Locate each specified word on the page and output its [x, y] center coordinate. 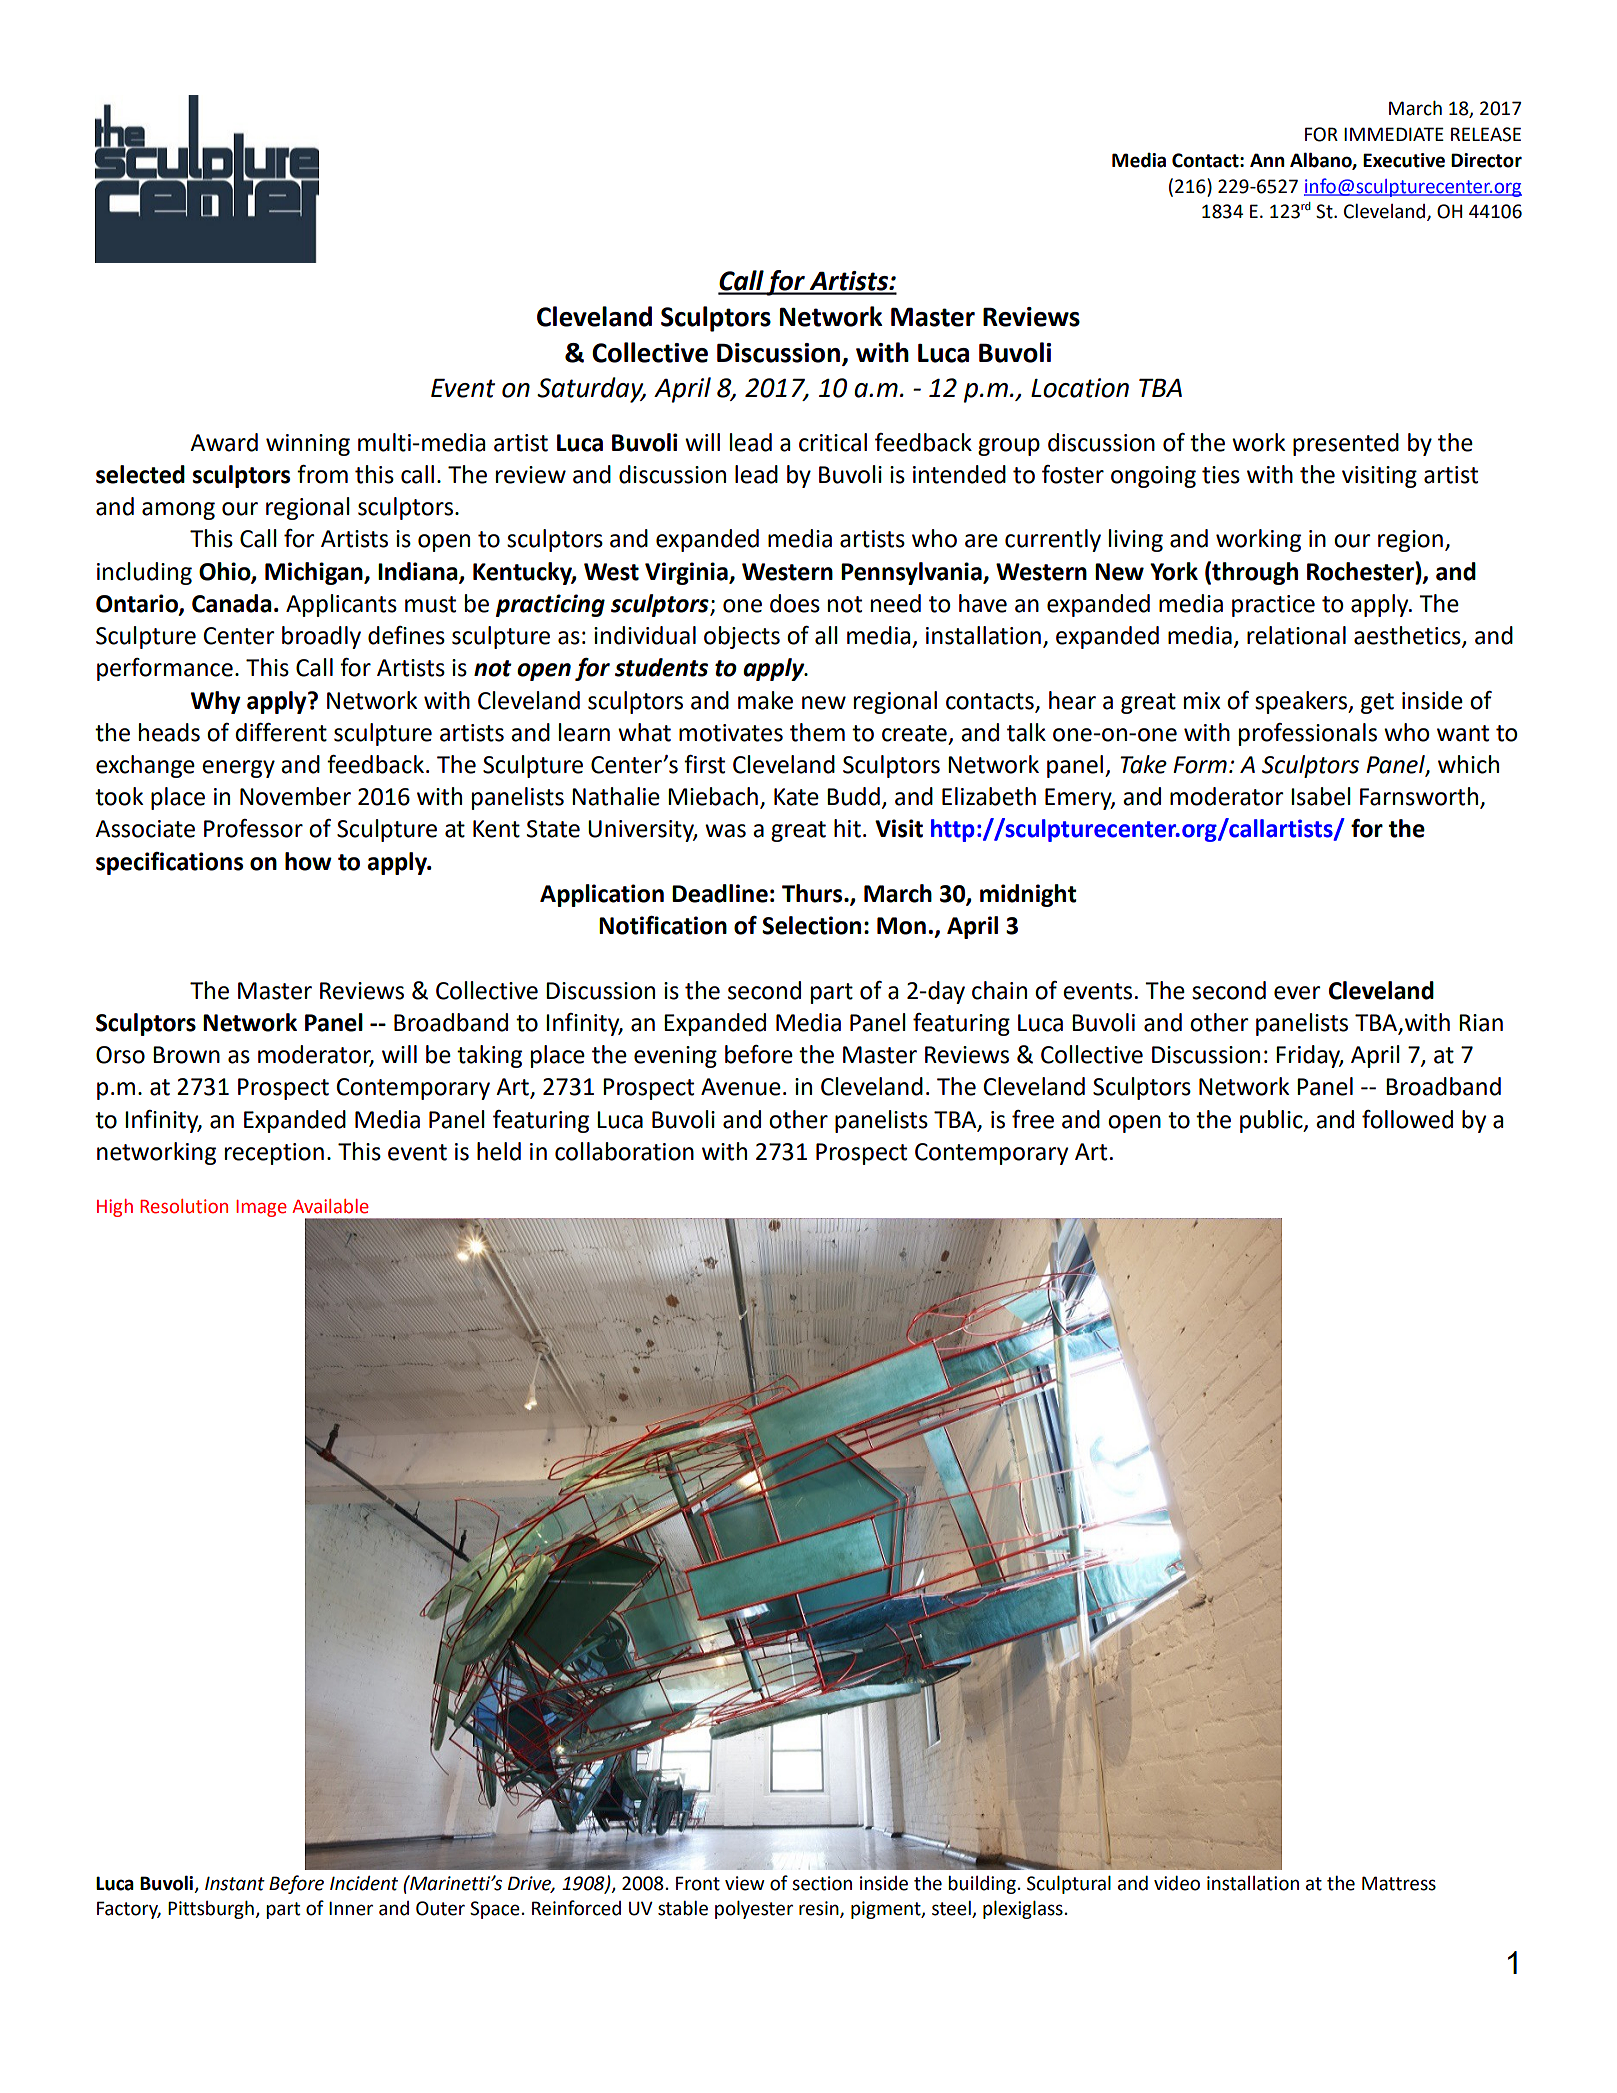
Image [261, 1208]
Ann [1267, 160]
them [817, 732]
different [281, 732]
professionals [1308, 734]
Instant [235, 1883]
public [1272, 1121]
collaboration [624, 1151]
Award [224, 442]
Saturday [591, 390]
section [822, 1883]
